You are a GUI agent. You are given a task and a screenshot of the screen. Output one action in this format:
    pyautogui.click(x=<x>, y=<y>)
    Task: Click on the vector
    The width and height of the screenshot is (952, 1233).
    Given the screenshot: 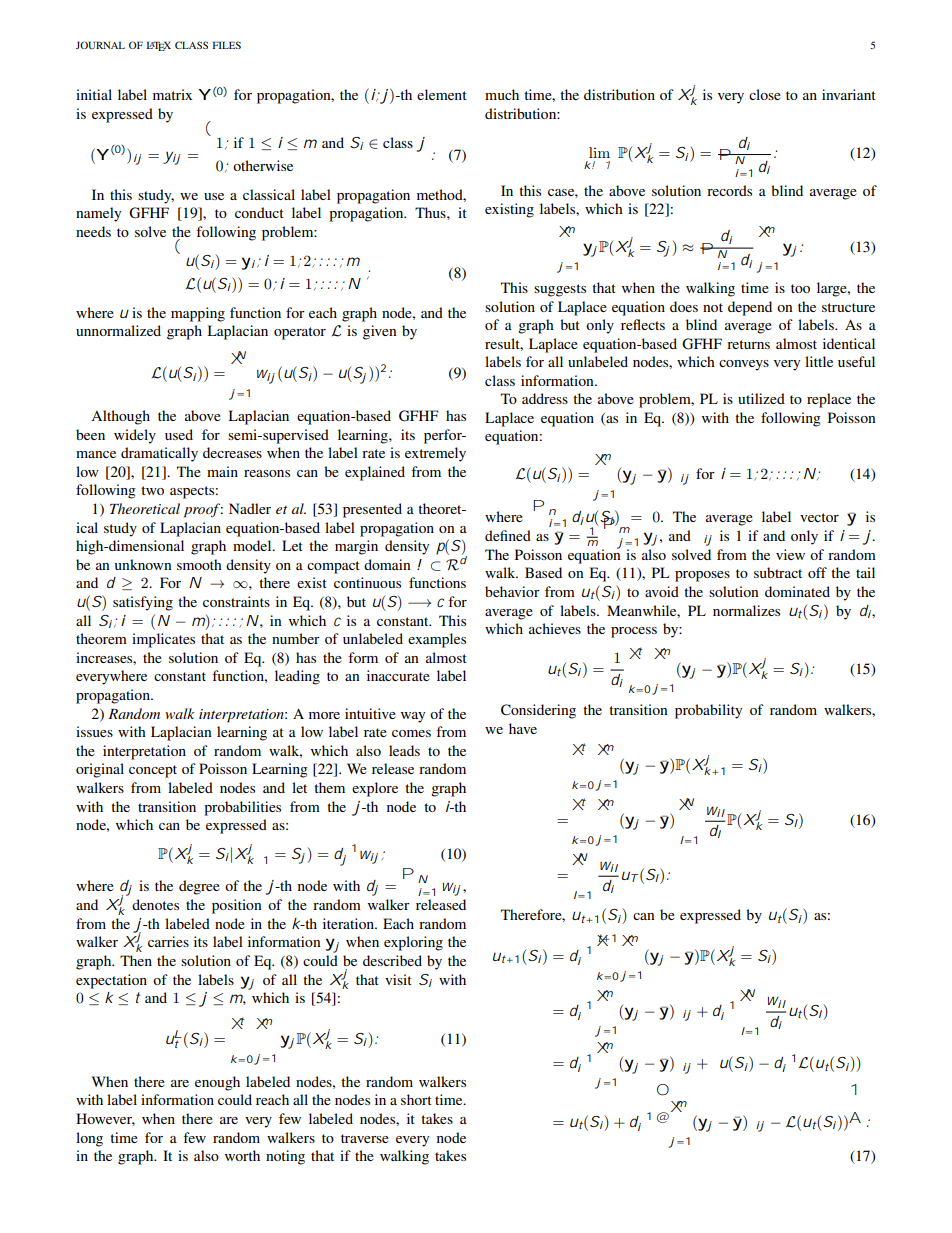 What is the action you would take?
    pyautogui.click(x=819, y=517)
